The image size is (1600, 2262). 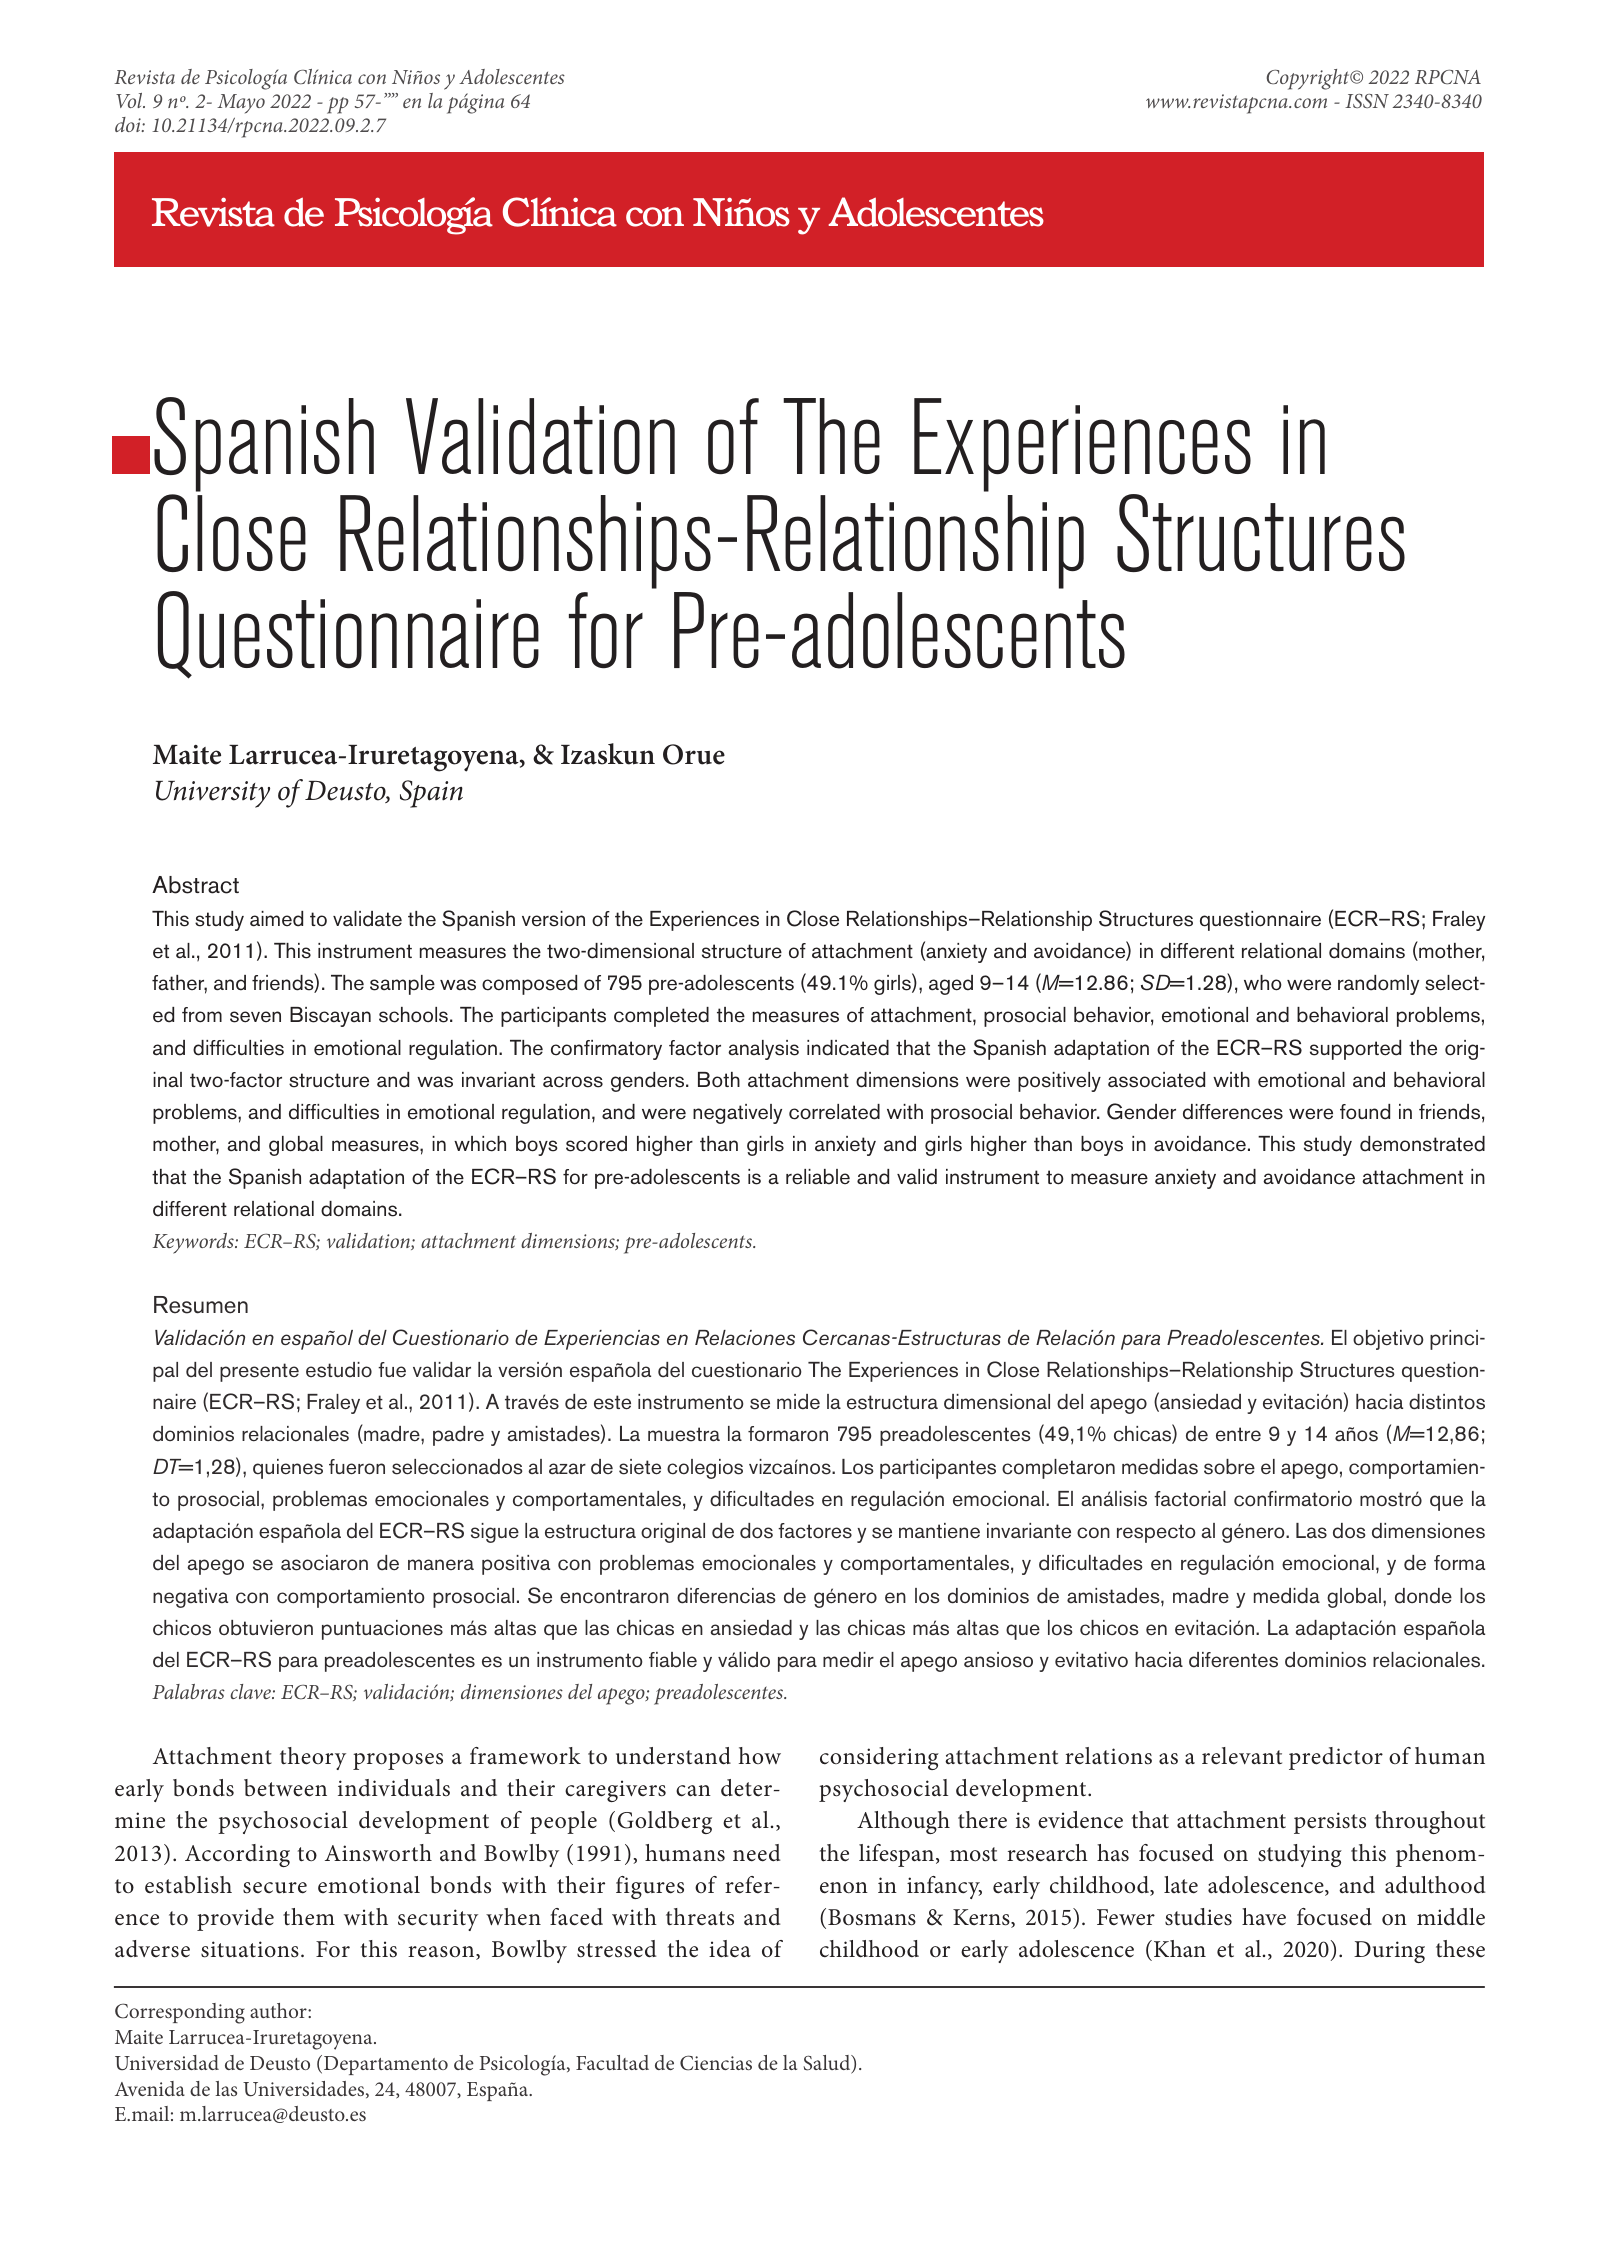 What do you see at coordinates (730, 1949) in the screenshot?
I see `idea` at bounding box center [730, 1949].
